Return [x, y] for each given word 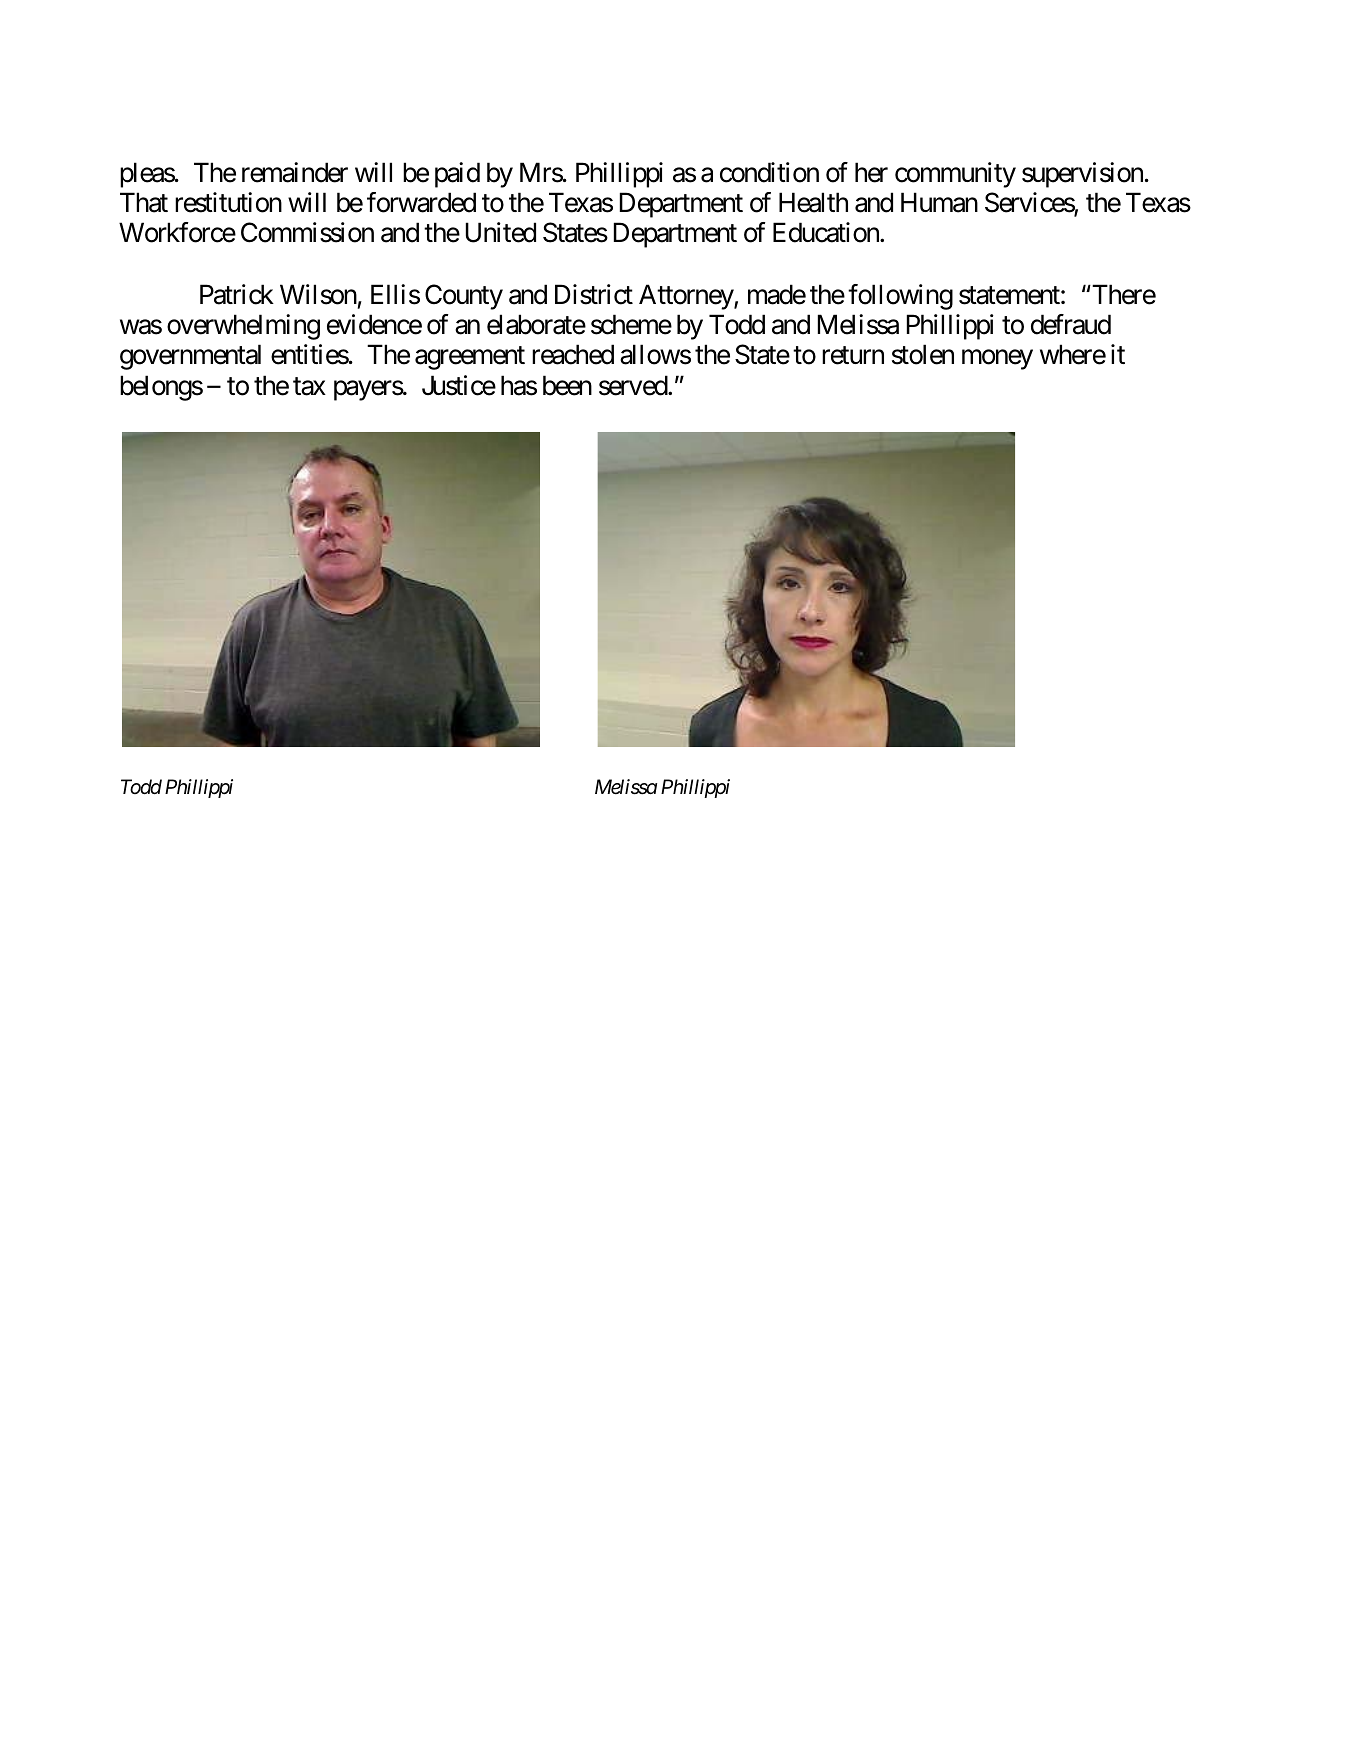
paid [457, 175]
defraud [1071, 324]
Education [827, 232]
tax [309, 387]
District [594, 294]
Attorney [687, 297]
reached [573, 354]
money [997, 360]
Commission [307, 232]
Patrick [237, 294]
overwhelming [243, 327]
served [634, 385]
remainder [295, 172]
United [501, 232]
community [955, 175]
